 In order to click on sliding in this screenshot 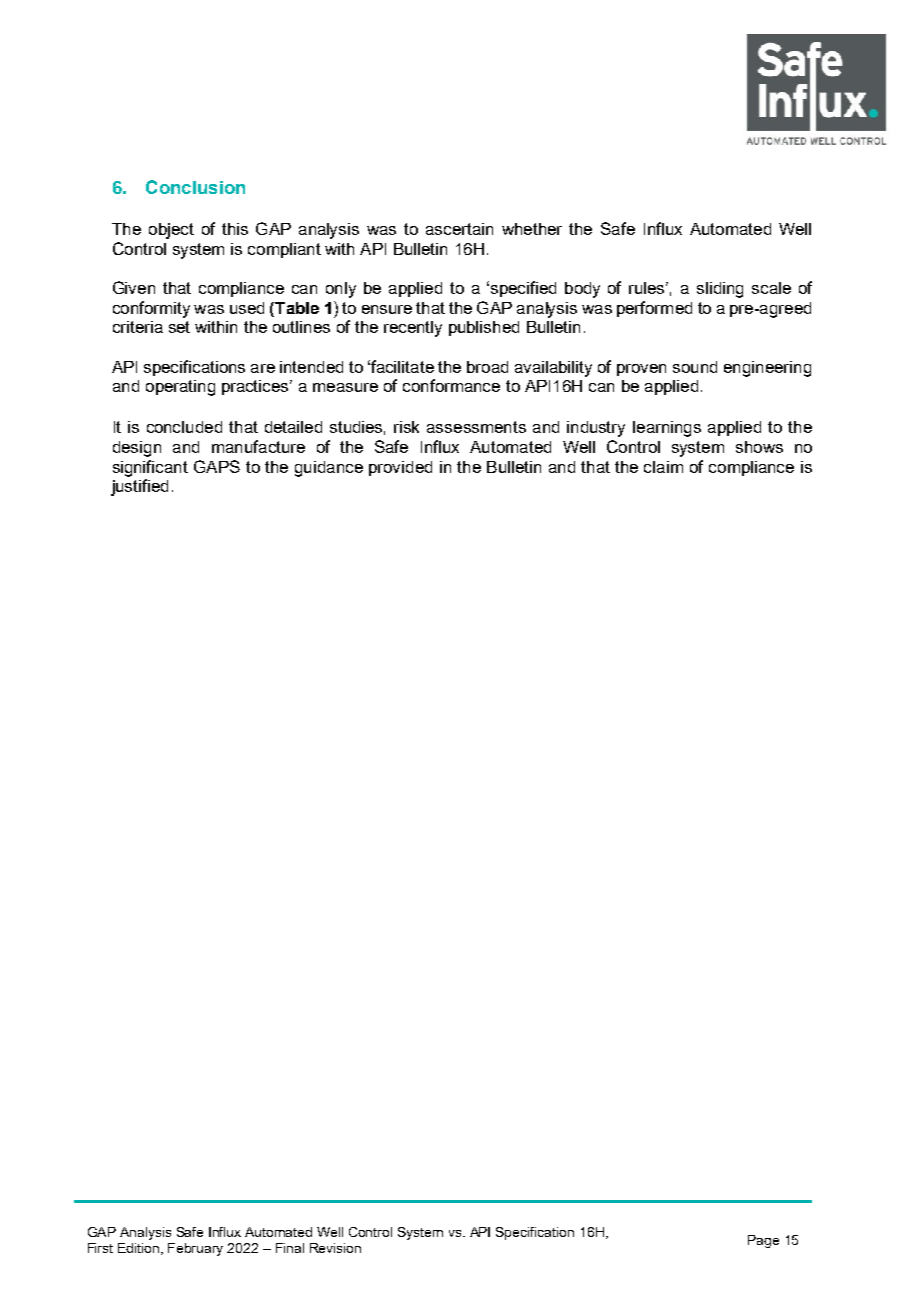, I will do `click(720, 290)`.
